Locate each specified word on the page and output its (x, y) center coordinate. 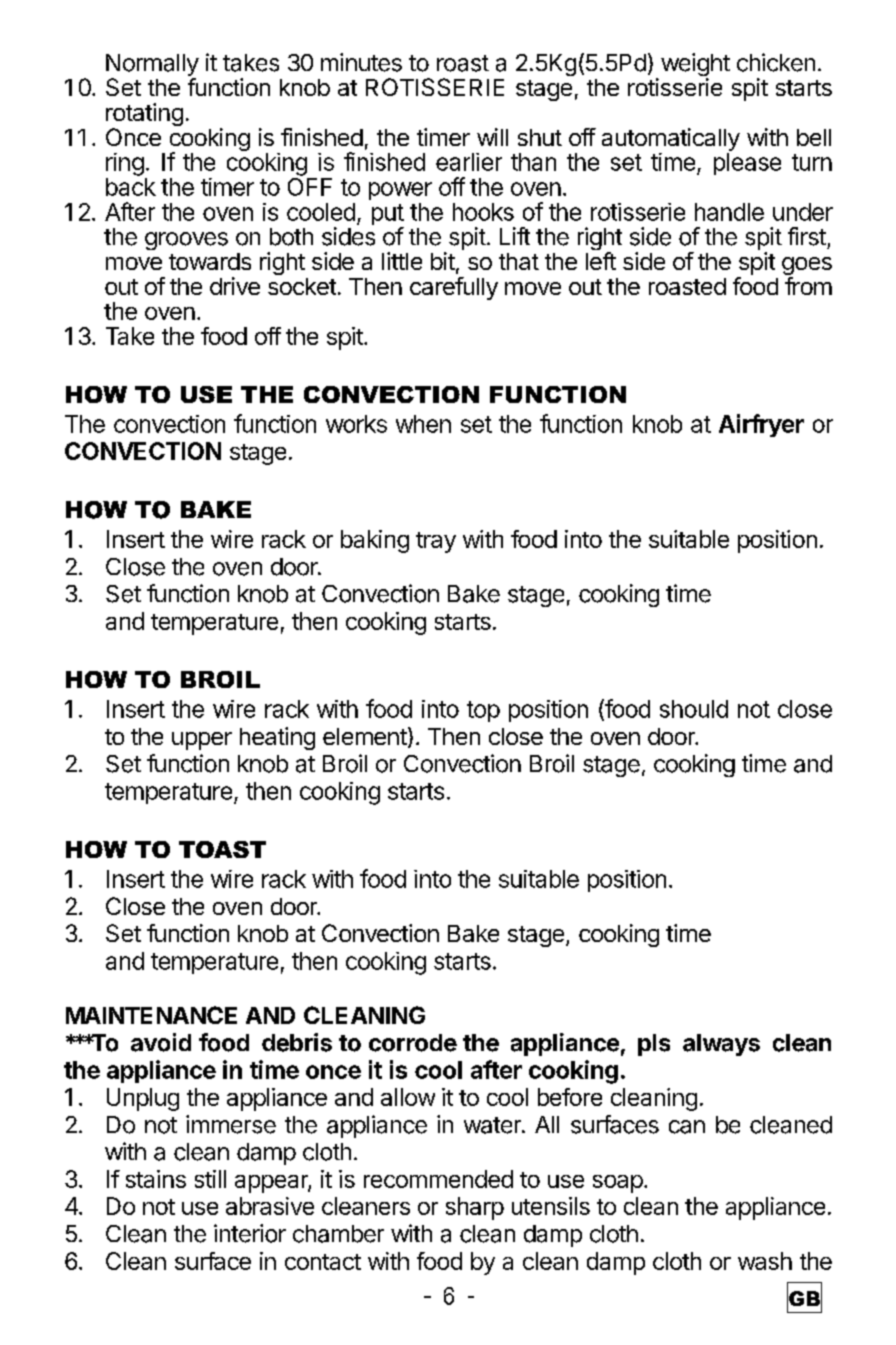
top (483, 711)
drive (235, 286)
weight (695, 66)
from (808, 286)
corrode (413, 1043)
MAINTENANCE (151, 1015)
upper (202, 741)
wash (765, 1261)
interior (250, 1233)
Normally (152, 66)
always (721, 1045)
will (492, 137)
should (694, 709)
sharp (475, 1208)
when (423, 424)
